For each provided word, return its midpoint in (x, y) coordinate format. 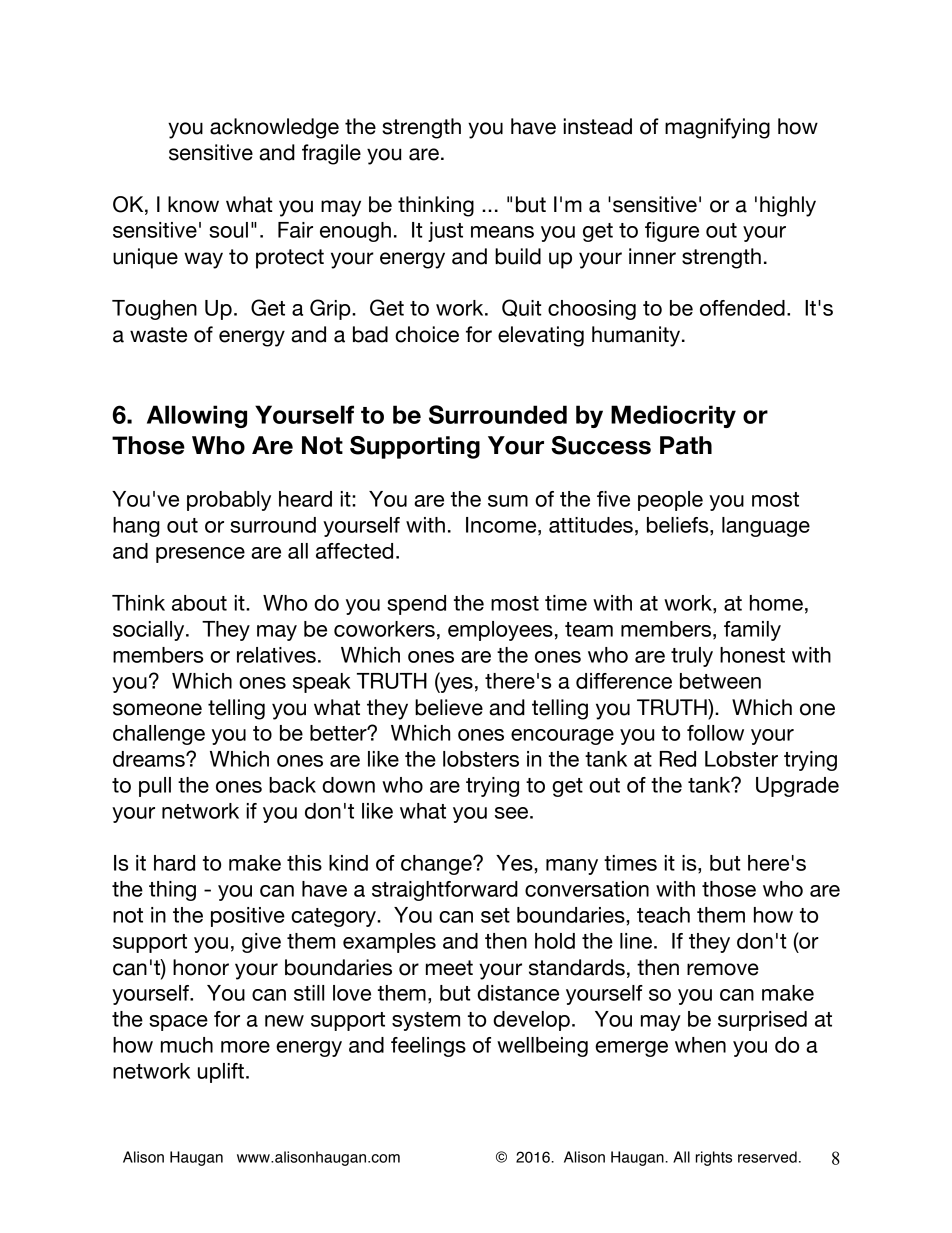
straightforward (445, 891)
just (445, 232)
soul (228, 230)
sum (508, 501)
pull (155, 787)
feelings (428, 1047)
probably (229, 501)
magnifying (717, 128)
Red (678, 759)
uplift (221, 1073)
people (670, 501)
